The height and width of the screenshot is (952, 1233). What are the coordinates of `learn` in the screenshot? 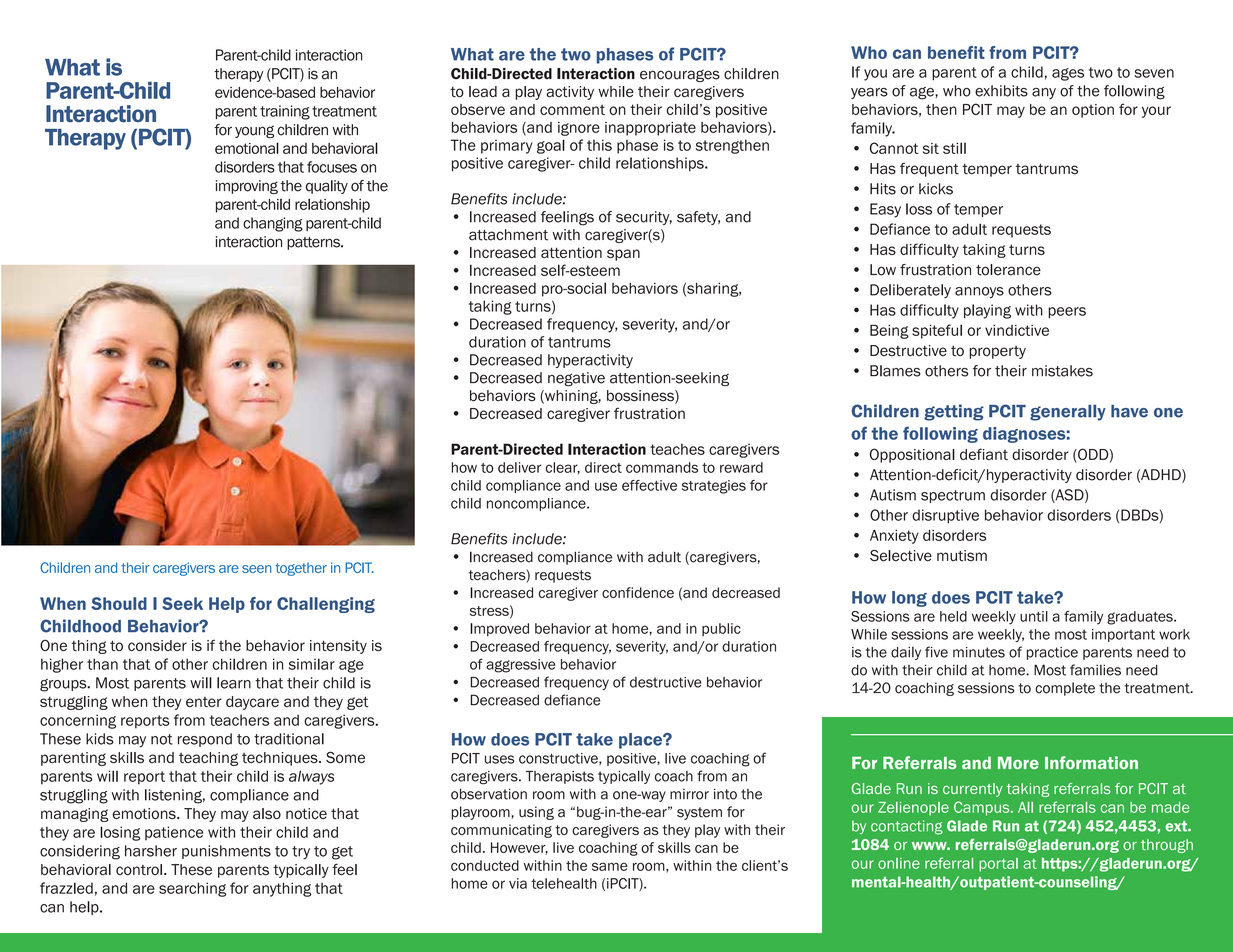 It's located at (234, 683).
